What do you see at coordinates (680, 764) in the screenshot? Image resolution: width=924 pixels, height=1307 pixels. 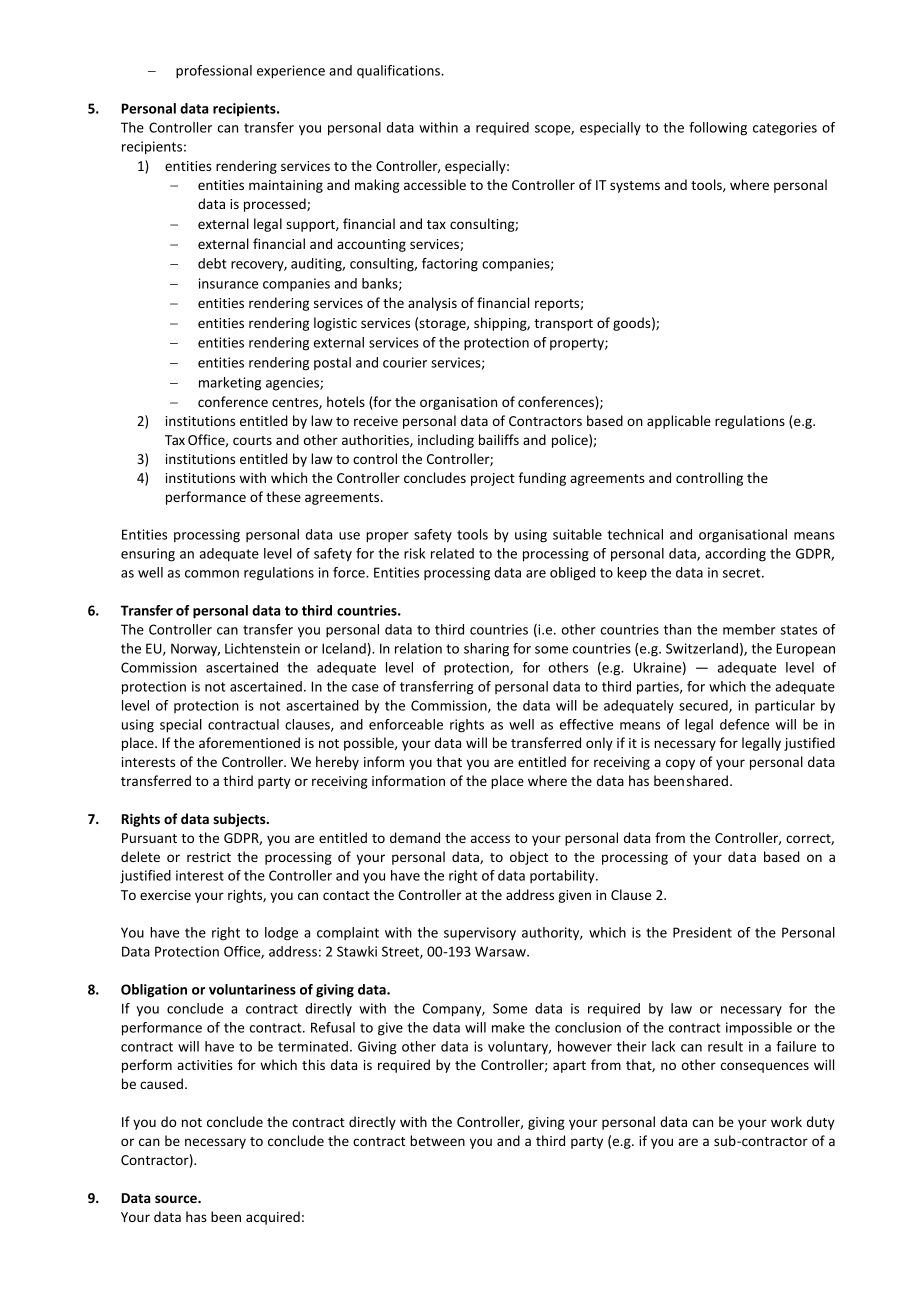 I see `copy` at bounding box center [680, 764].
